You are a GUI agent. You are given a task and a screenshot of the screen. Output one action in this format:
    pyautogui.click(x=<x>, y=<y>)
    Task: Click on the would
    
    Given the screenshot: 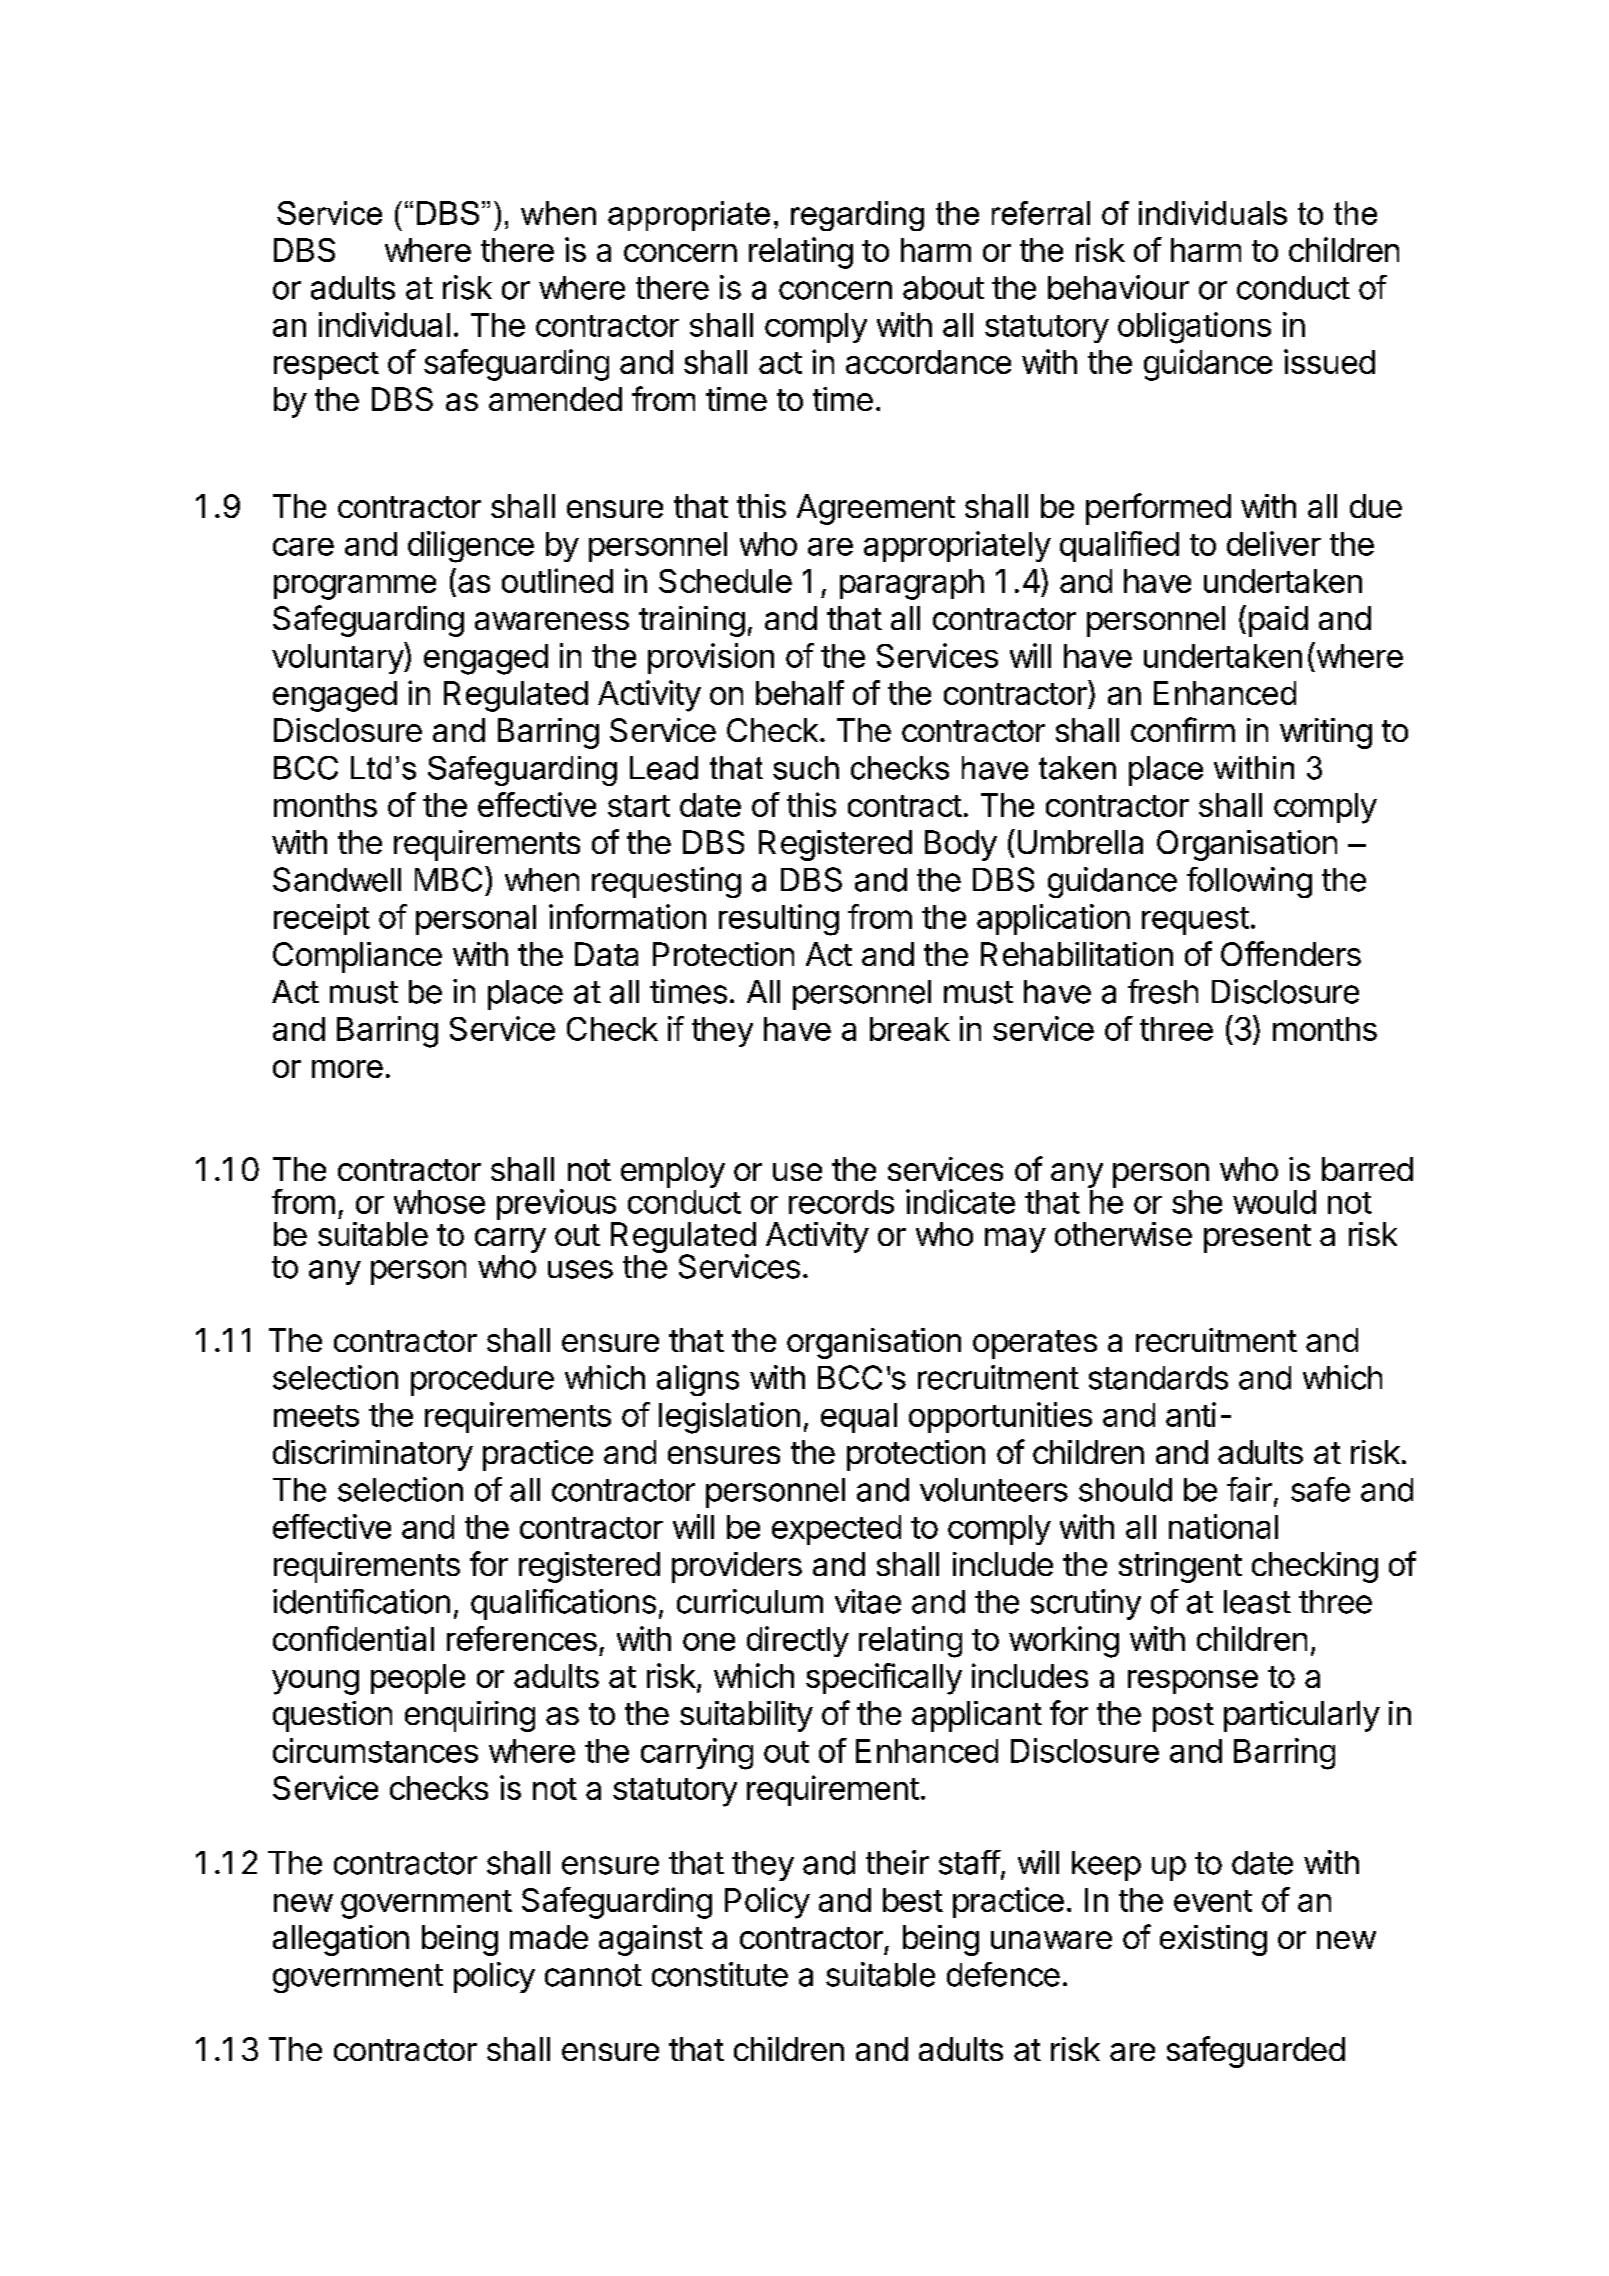 What is the action you would take?
    pyautogui.click(x=1274, y=1202)
